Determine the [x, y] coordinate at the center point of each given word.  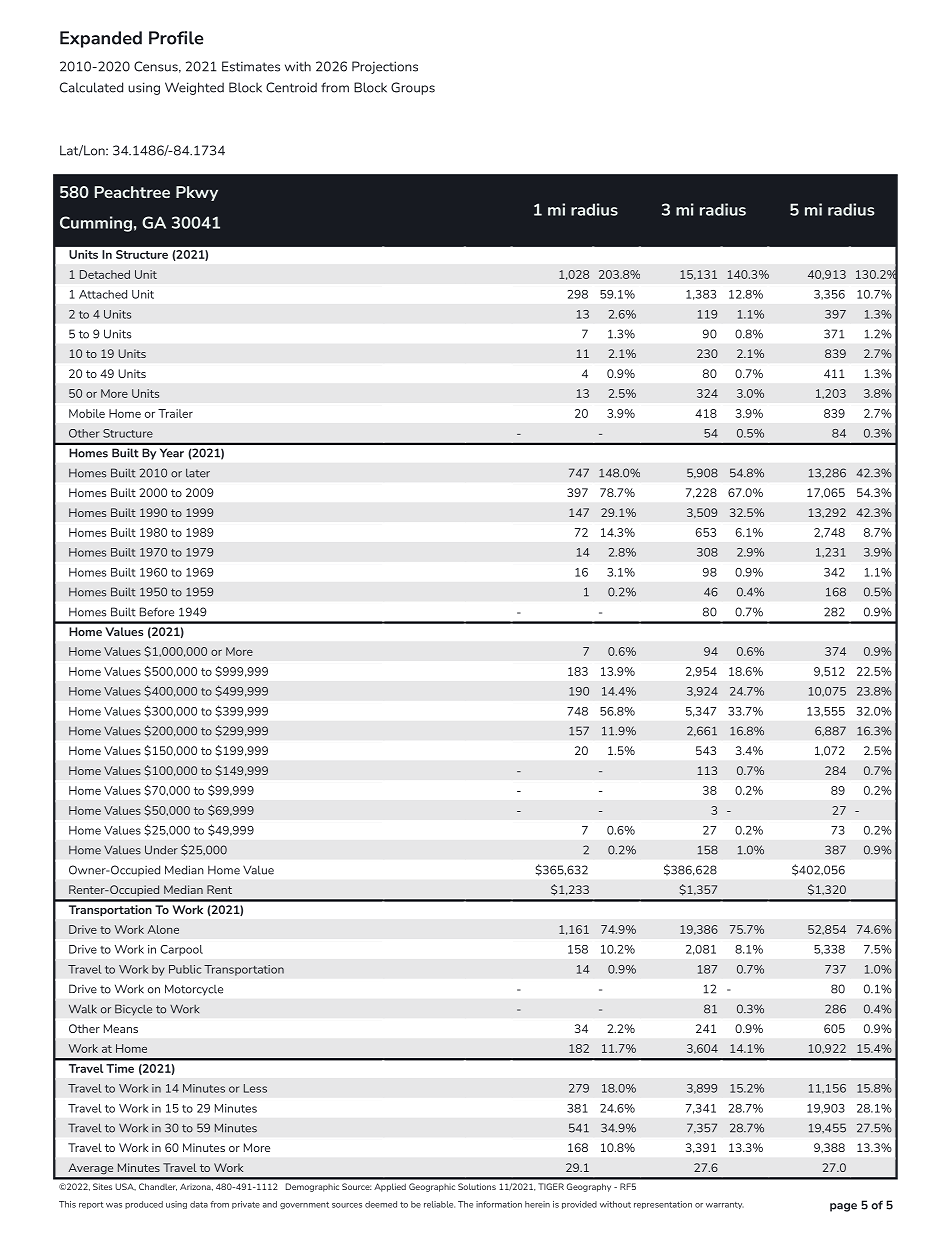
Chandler [158, 1187]
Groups [413, 88]
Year [172, 453]
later [198, 473]
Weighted [194, 88]
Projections [385, 67]
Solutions [477, 1186]
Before [157, 612]
